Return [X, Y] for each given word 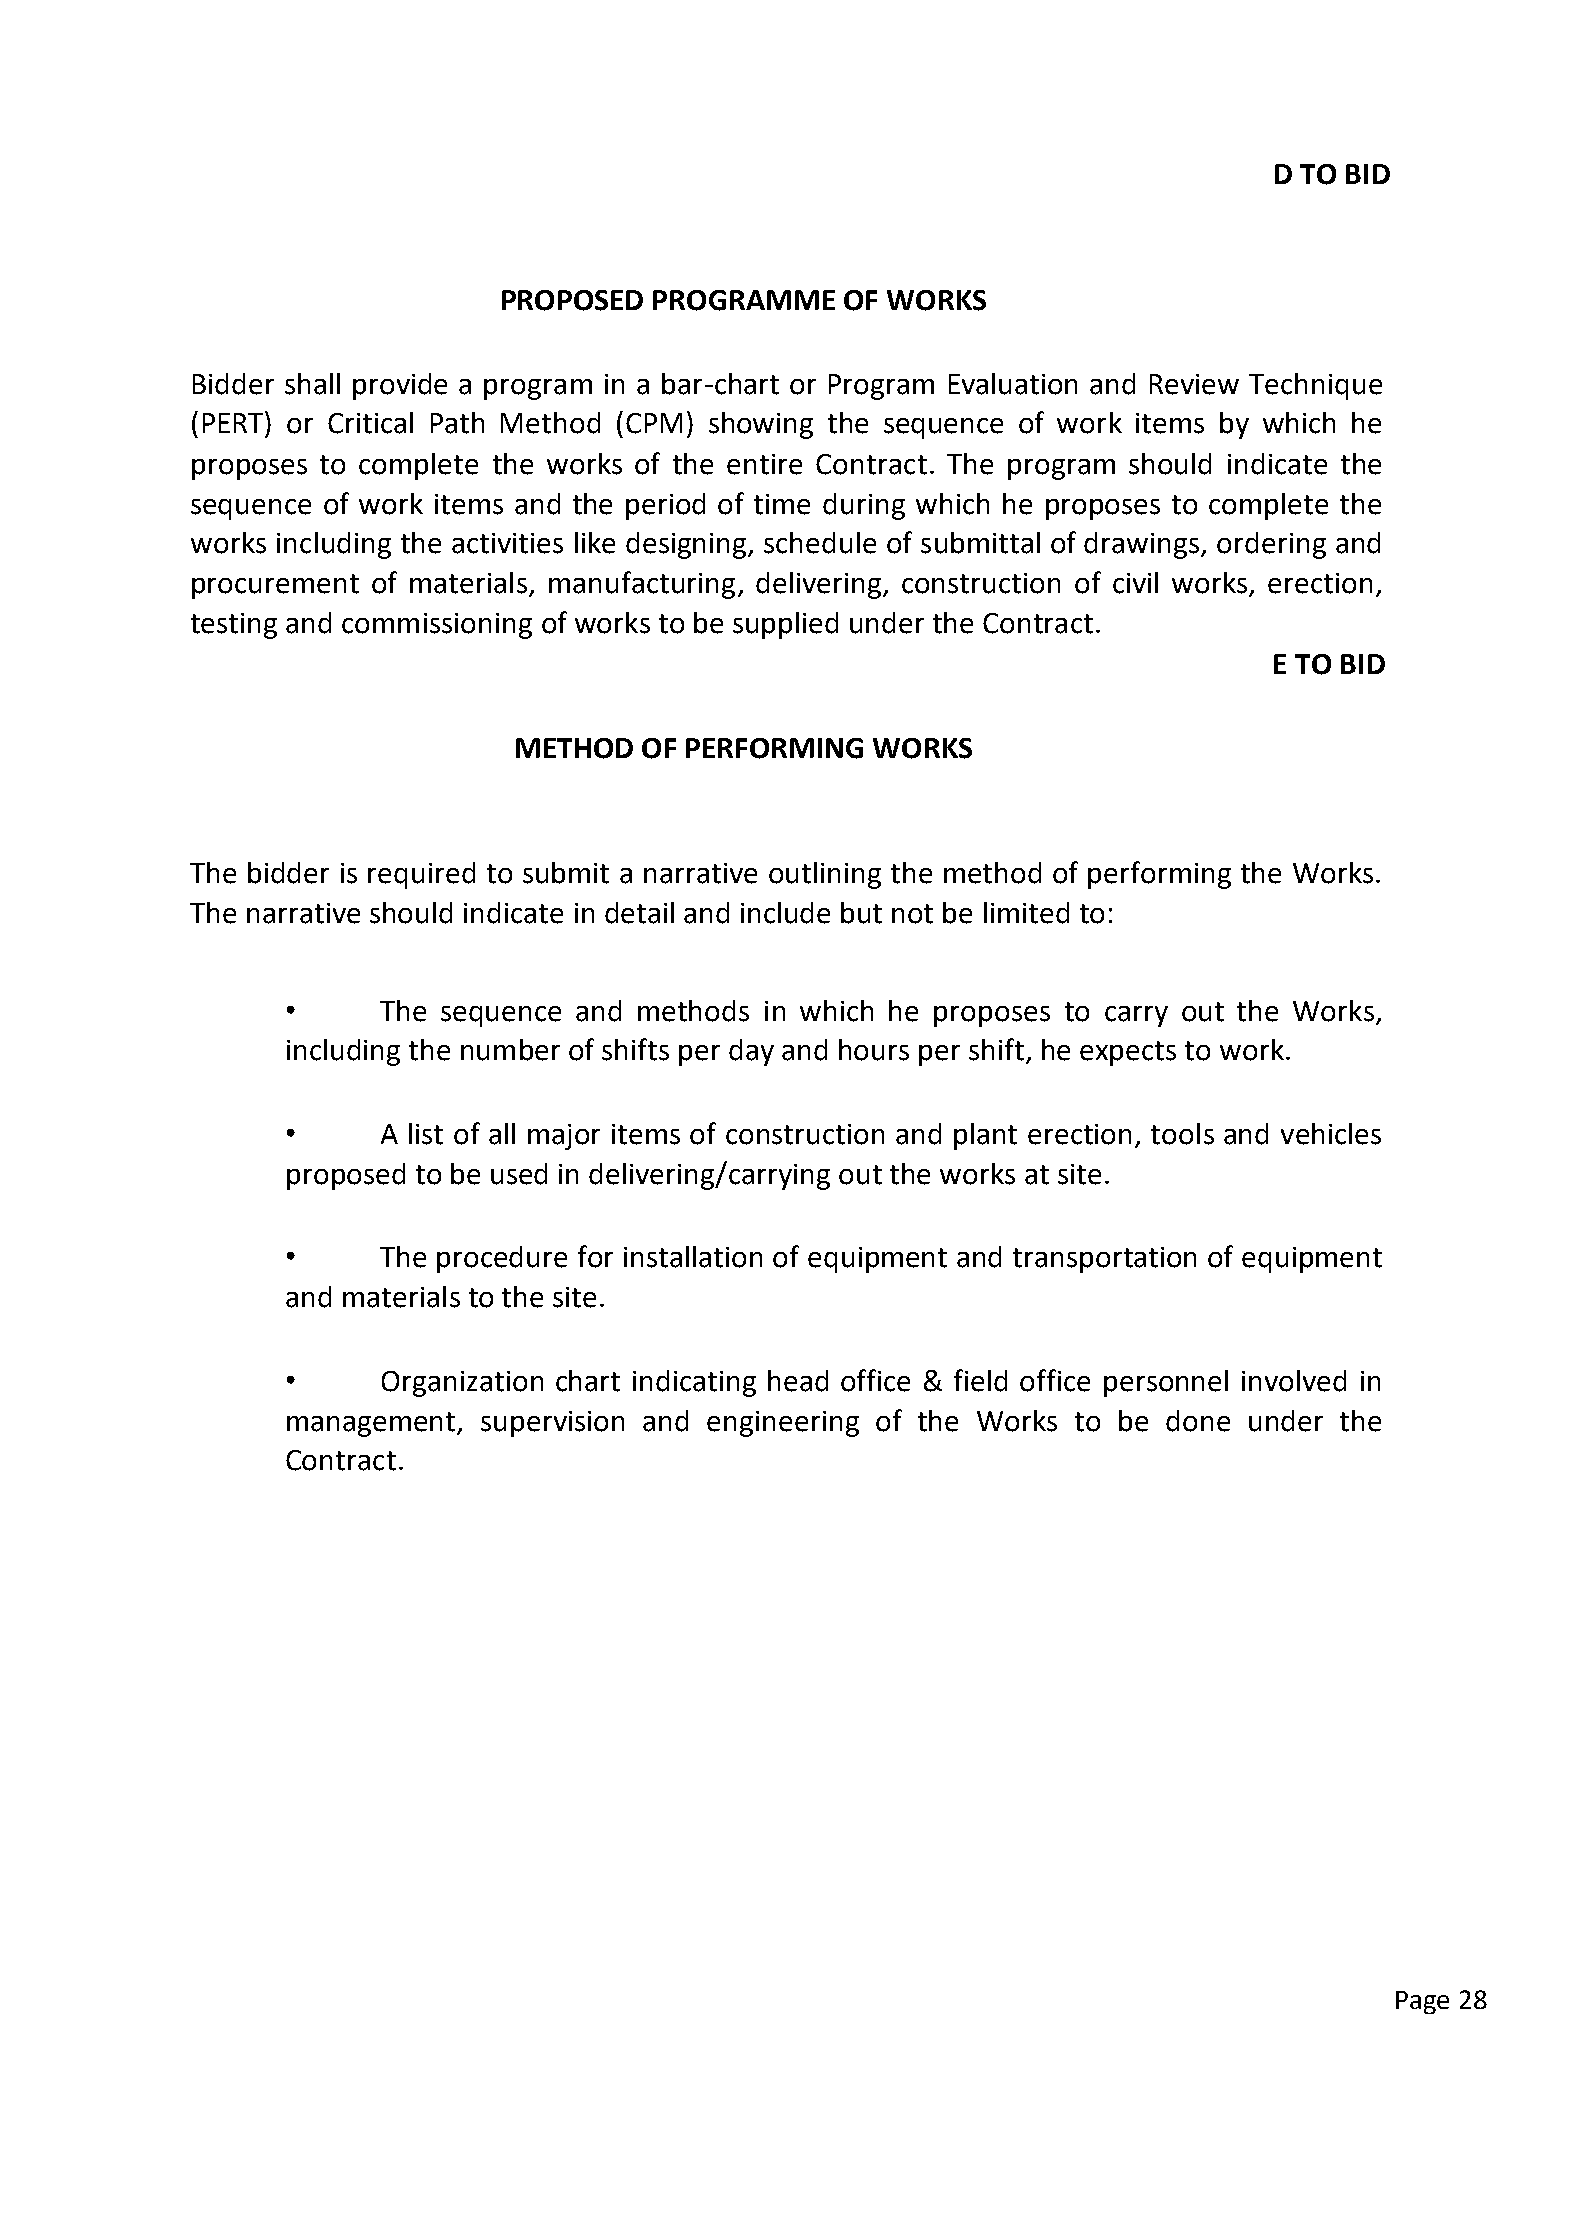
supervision [552, 1424]
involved [1294, 1381]
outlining [825, 875]
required [421, 875]
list [426, 1134]
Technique [1315, 386]
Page [1422, 2002]
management [372, 1424]
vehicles [1331, 1134]
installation [693, 1257]
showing [761, 425]
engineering [783, 1424]
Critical [370, 423]
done [1198, 1421]
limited [1026, 913]
